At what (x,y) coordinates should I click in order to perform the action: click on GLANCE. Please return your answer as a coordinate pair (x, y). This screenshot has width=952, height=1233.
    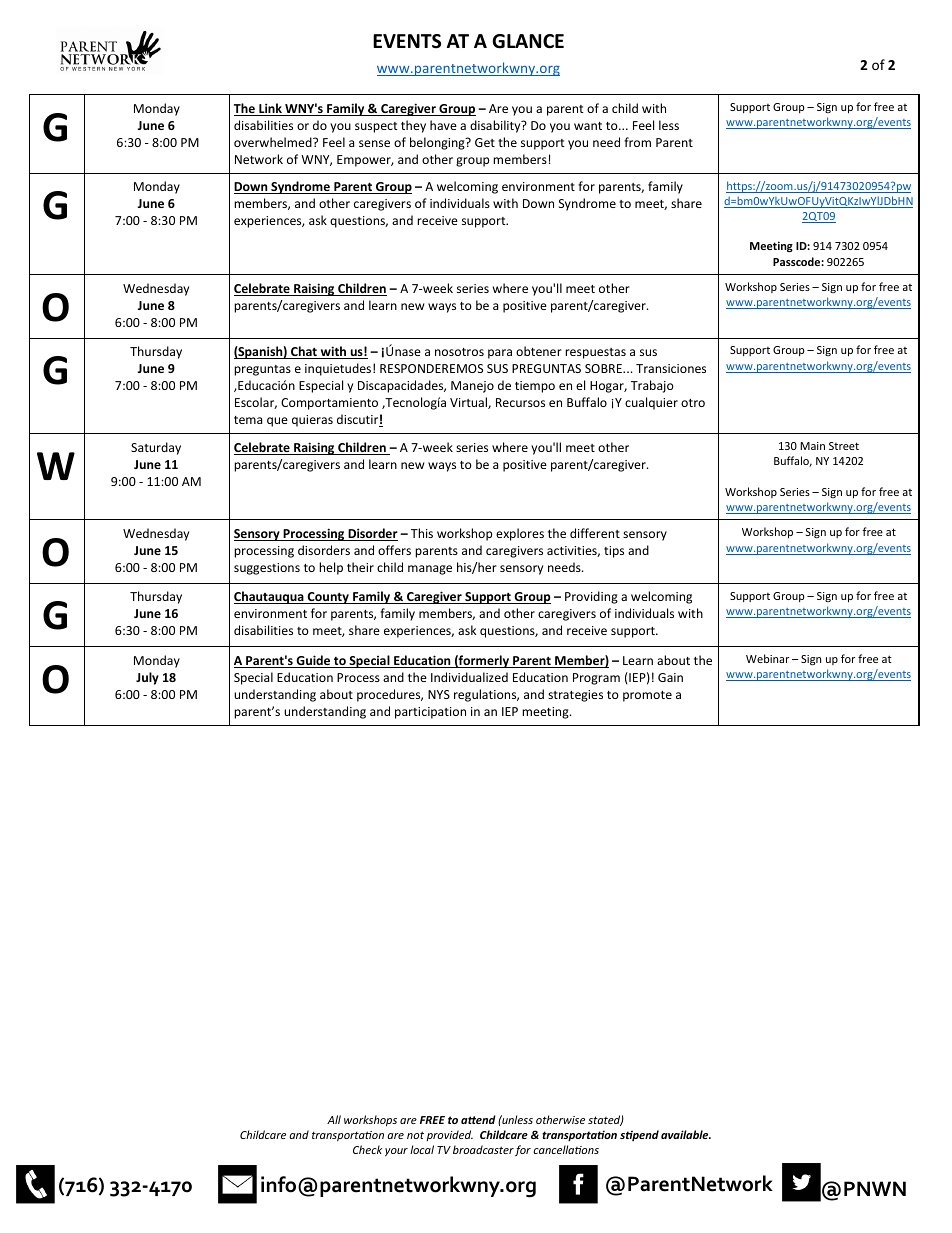
    Looking at the image, I should click on (528, 41).
